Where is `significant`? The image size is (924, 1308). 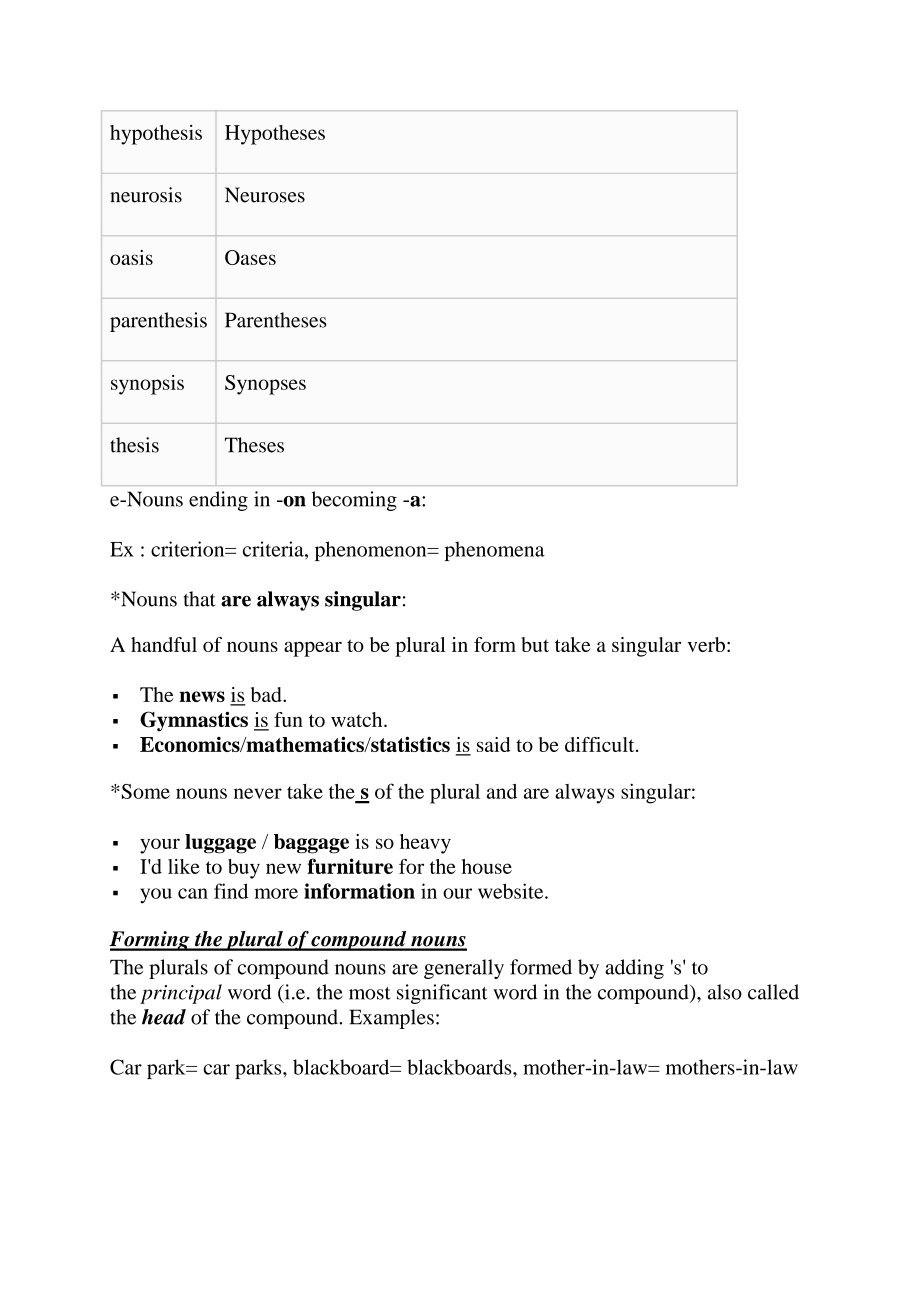 significant is located at coordinates (442, 994).
